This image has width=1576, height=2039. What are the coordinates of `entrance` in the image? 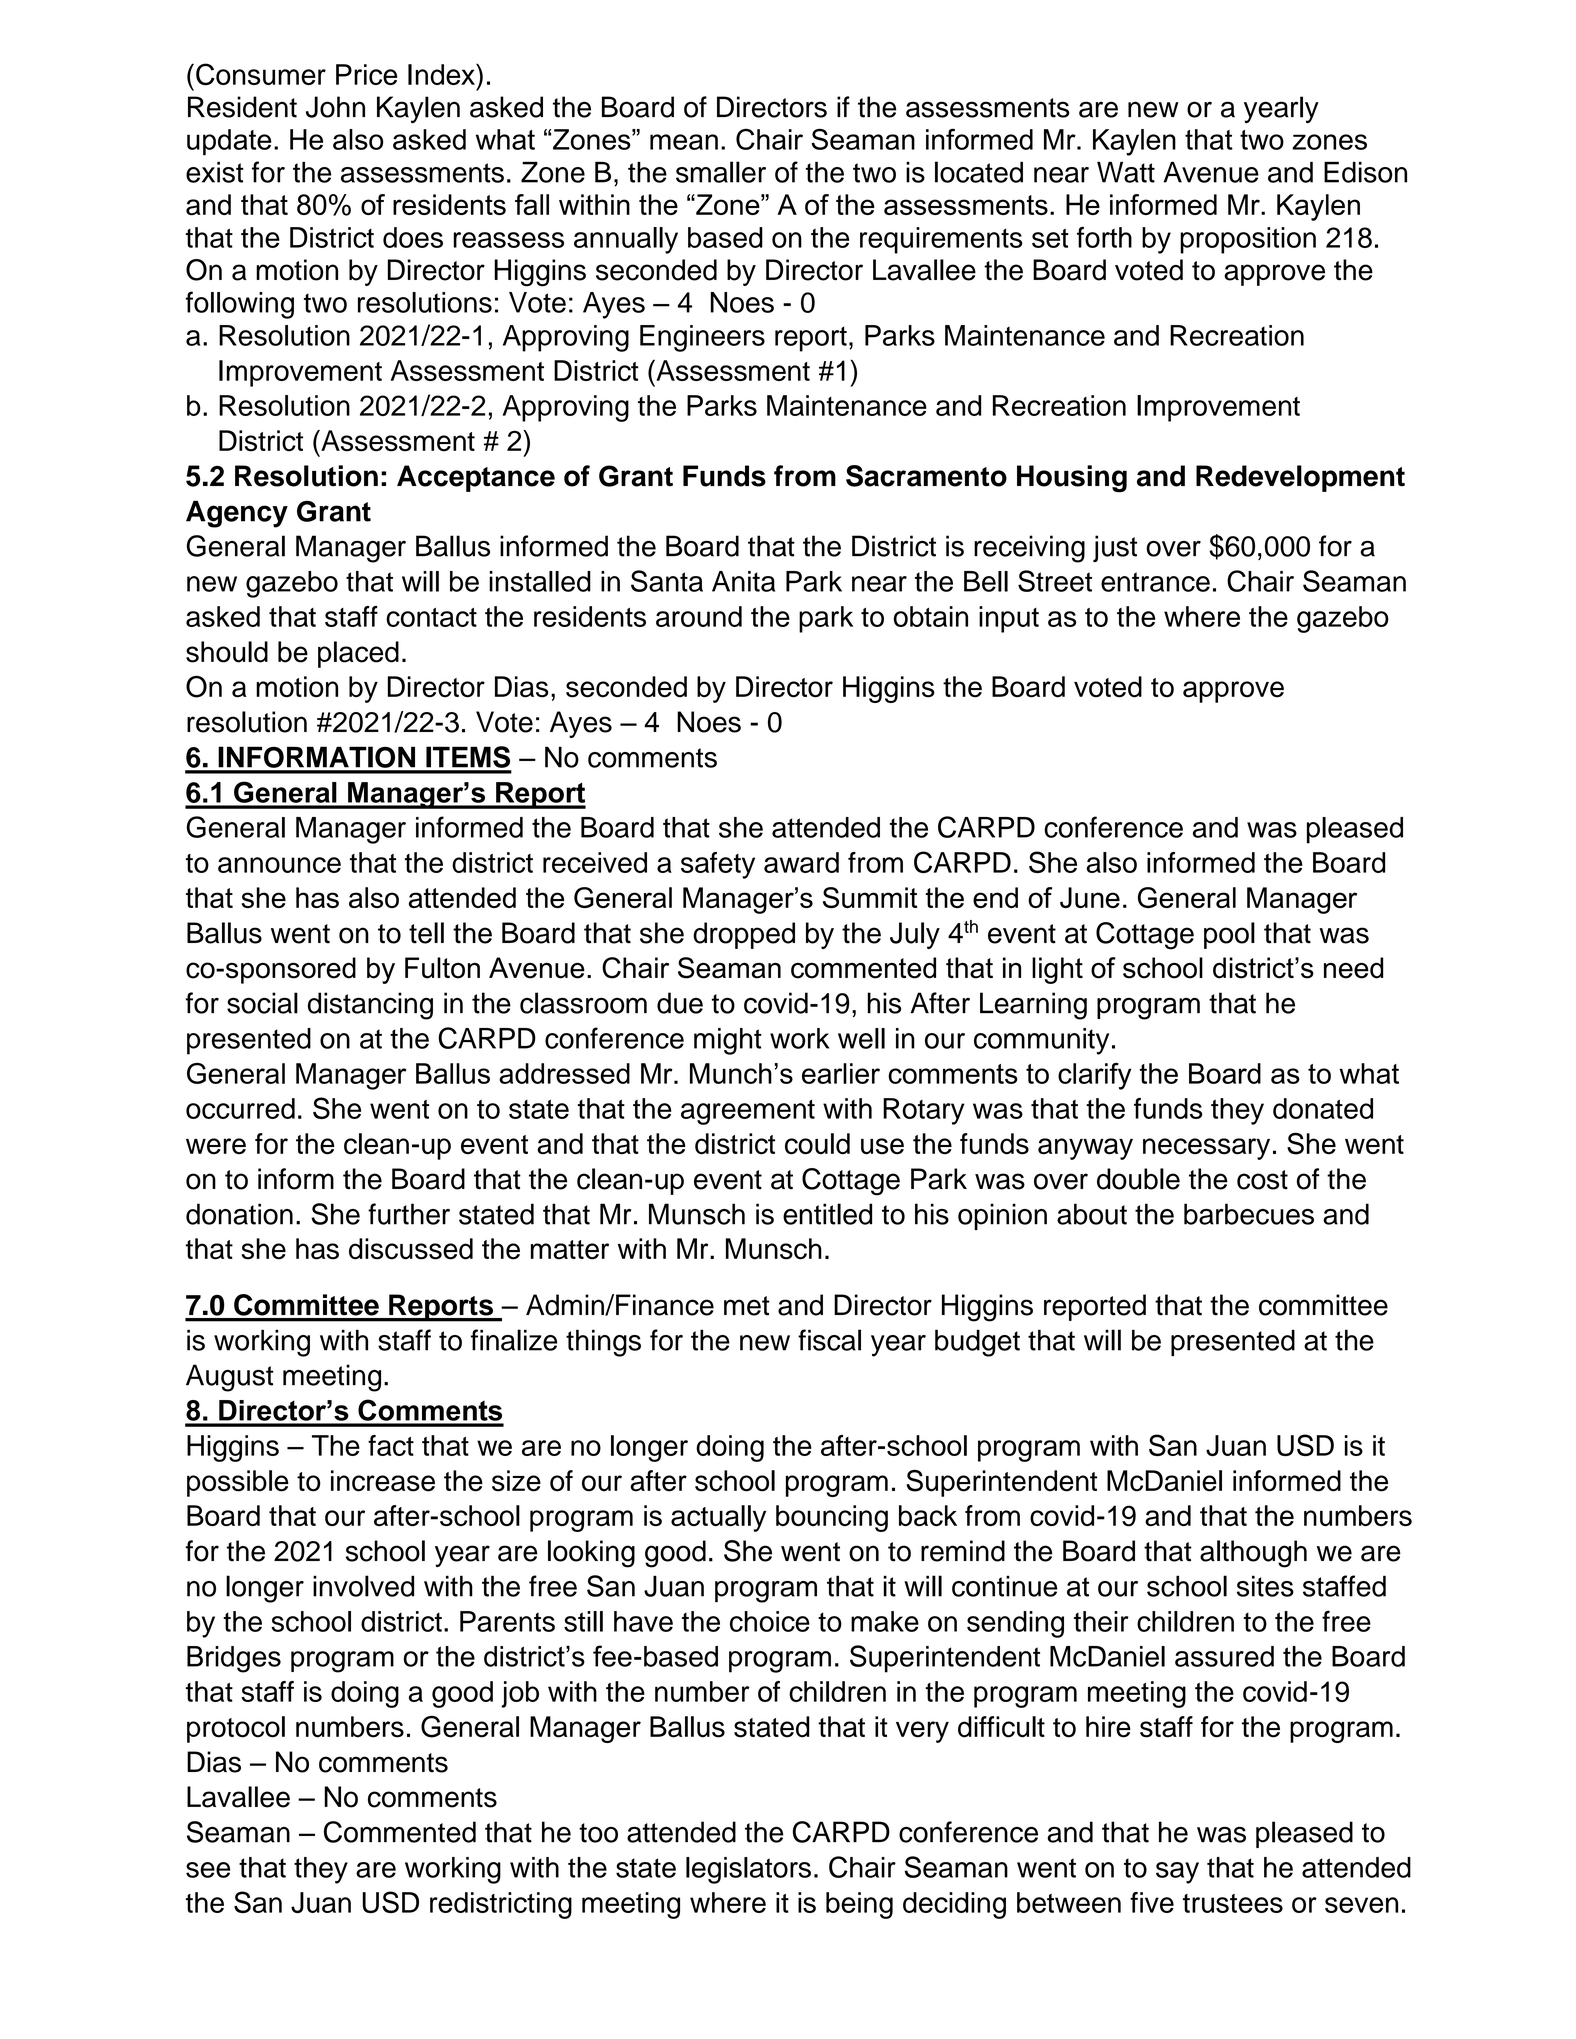 It's located at (1155, 582).
